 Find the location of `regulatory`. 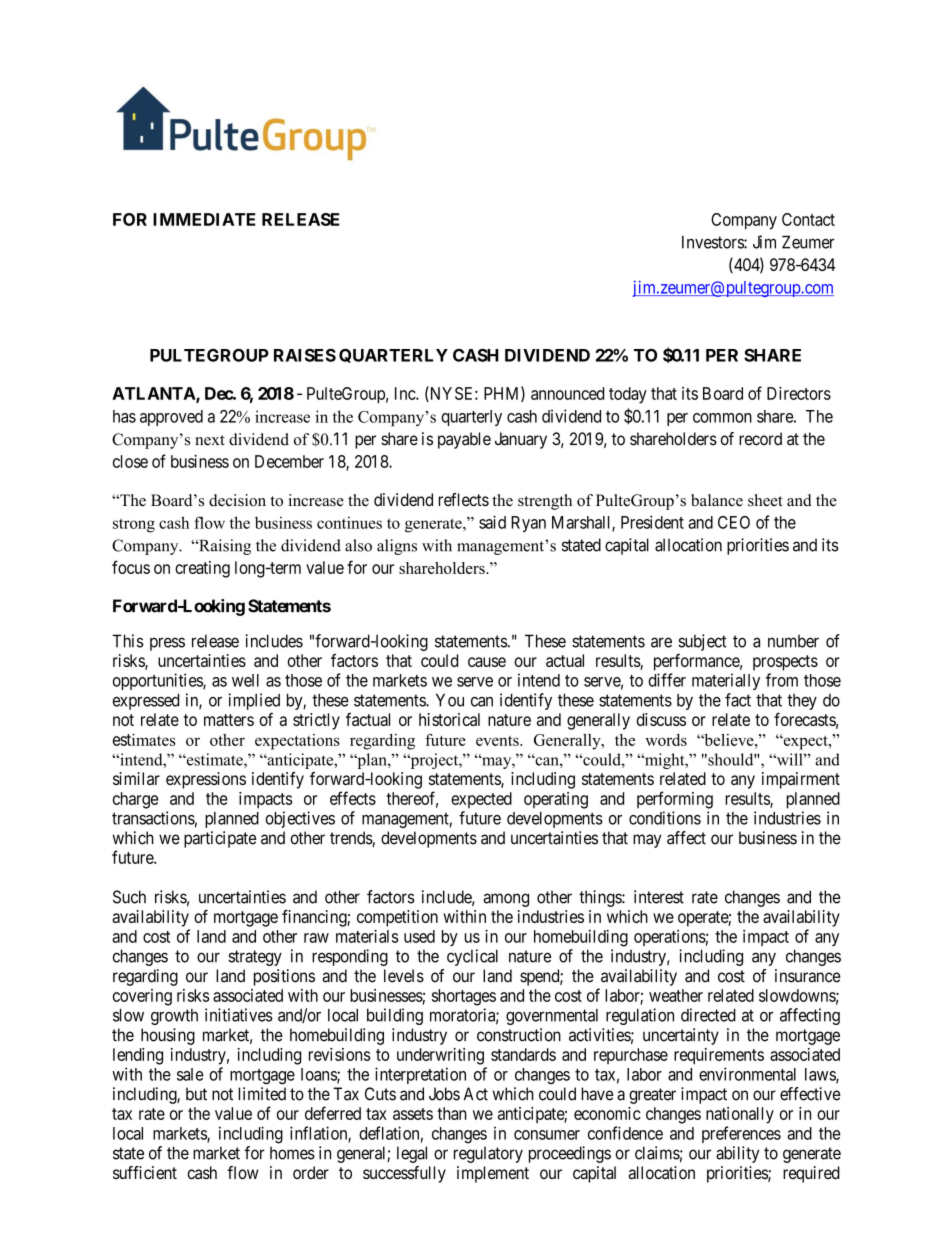

regulatory is located at coordinates (488, 1154).
